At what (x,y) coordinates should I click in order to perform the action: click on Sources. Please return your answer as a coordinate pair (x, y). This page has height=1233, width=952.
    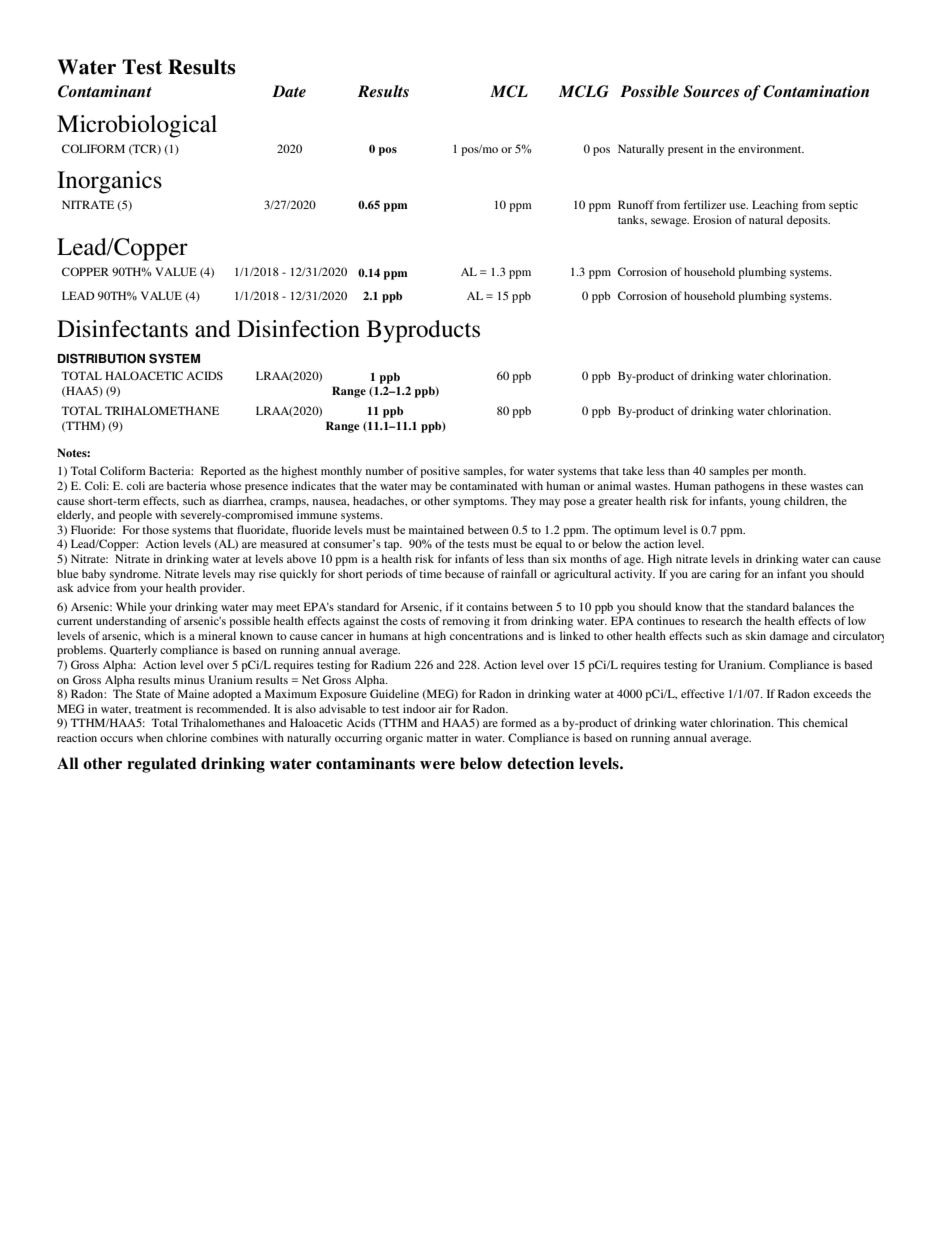
    Looking at the image, I should click on (711, 91).
